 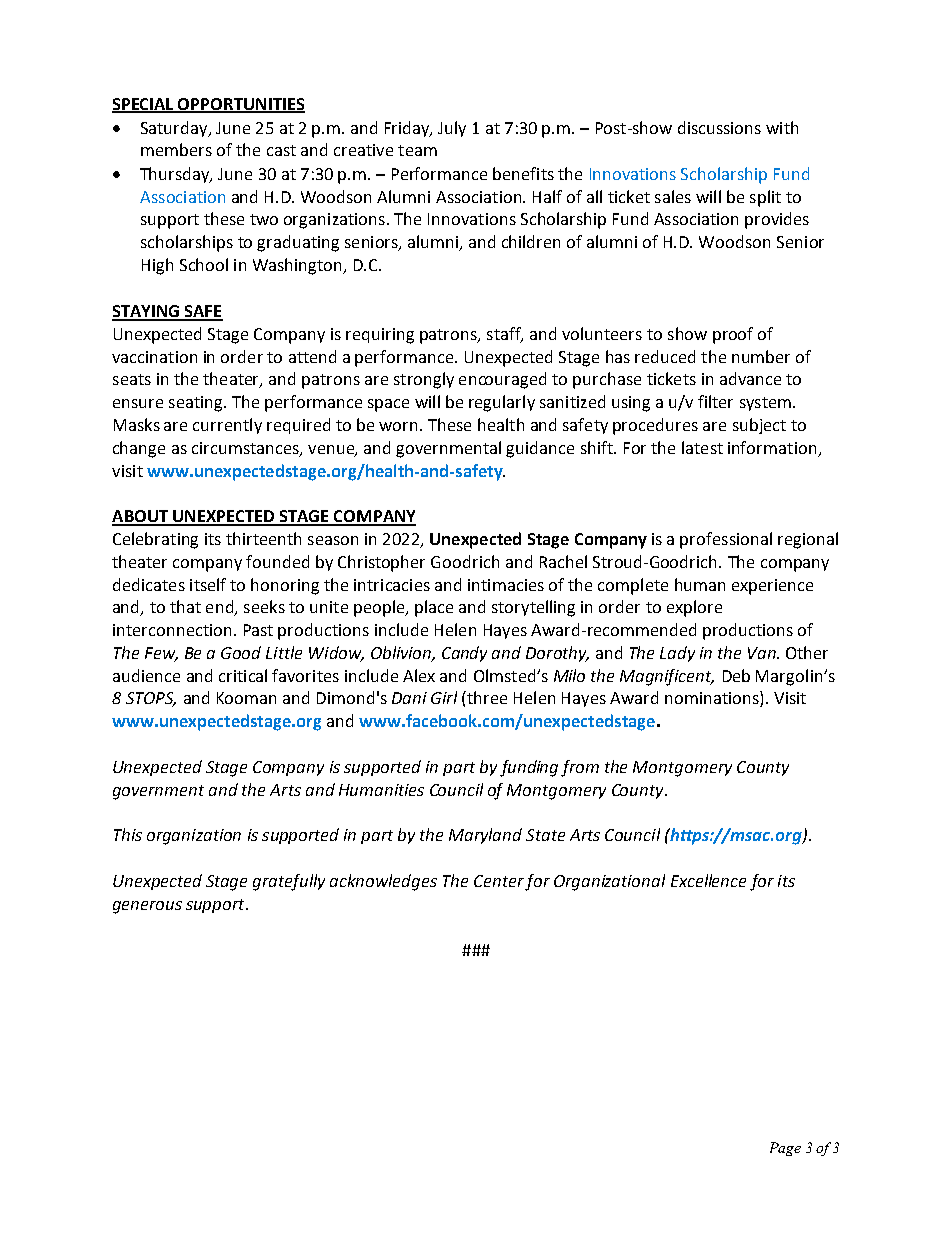 What do you see at coordinates (499, 881) in the screenshot?
I see `Center` at bounding box center [499, 881].
